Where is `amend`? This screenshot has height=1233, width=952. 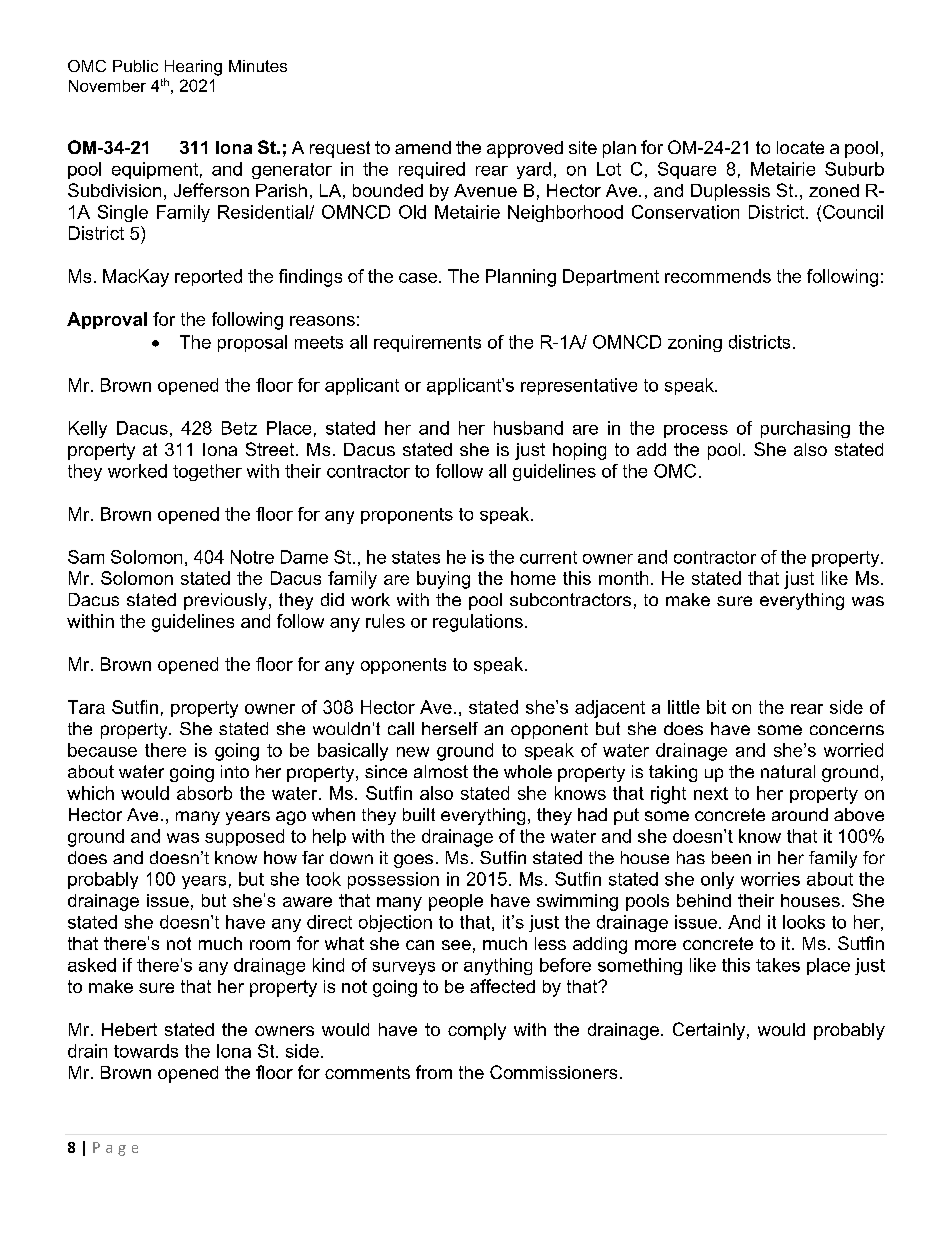
amend is located at coordinates (423, 147).
